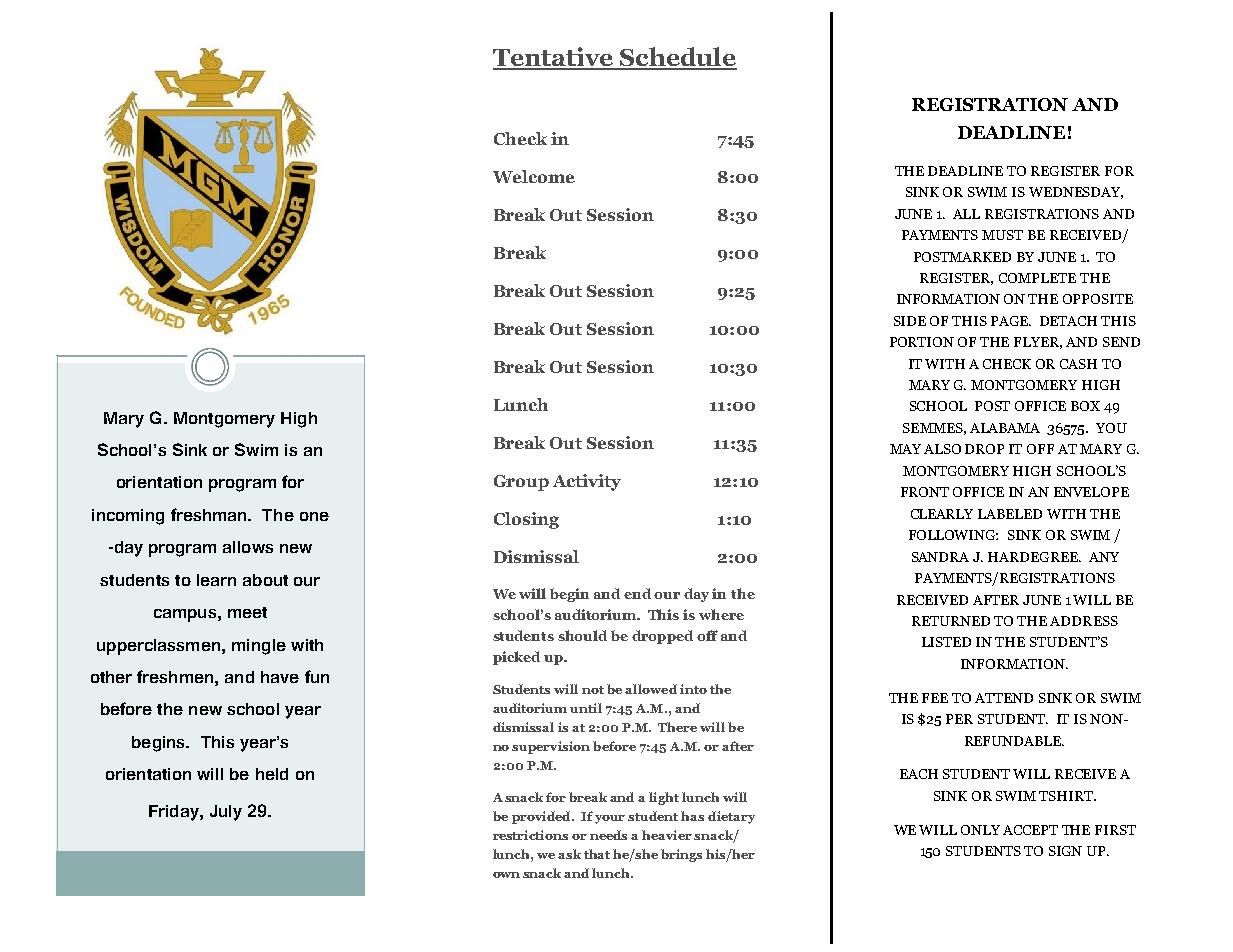 Image resolution: width=1233 pixels, height=952 pixels. Describe the element at coordinates (210, 514) in the document. I see `freshman` at that location.
